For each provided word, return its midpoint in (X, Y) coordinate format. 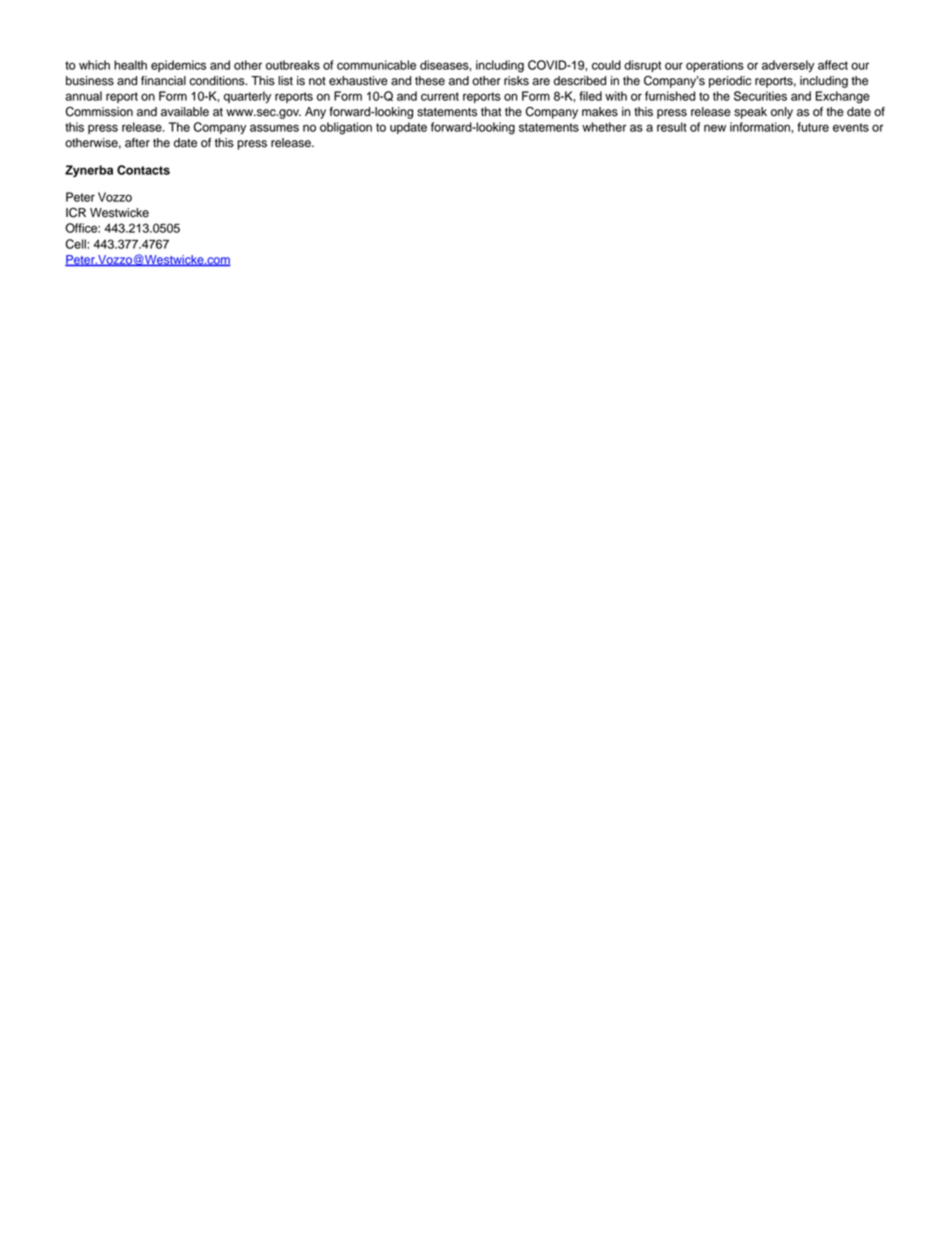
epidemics (178, 66)
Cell (77, 244)
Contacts (143, 170)
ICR (76, 212)
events (851, 127)
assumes (274, 128)
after (137, 143)
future (813, 127)
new (715, 128)
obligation (346, 128)
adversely (788, 66)
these (430, 81)
